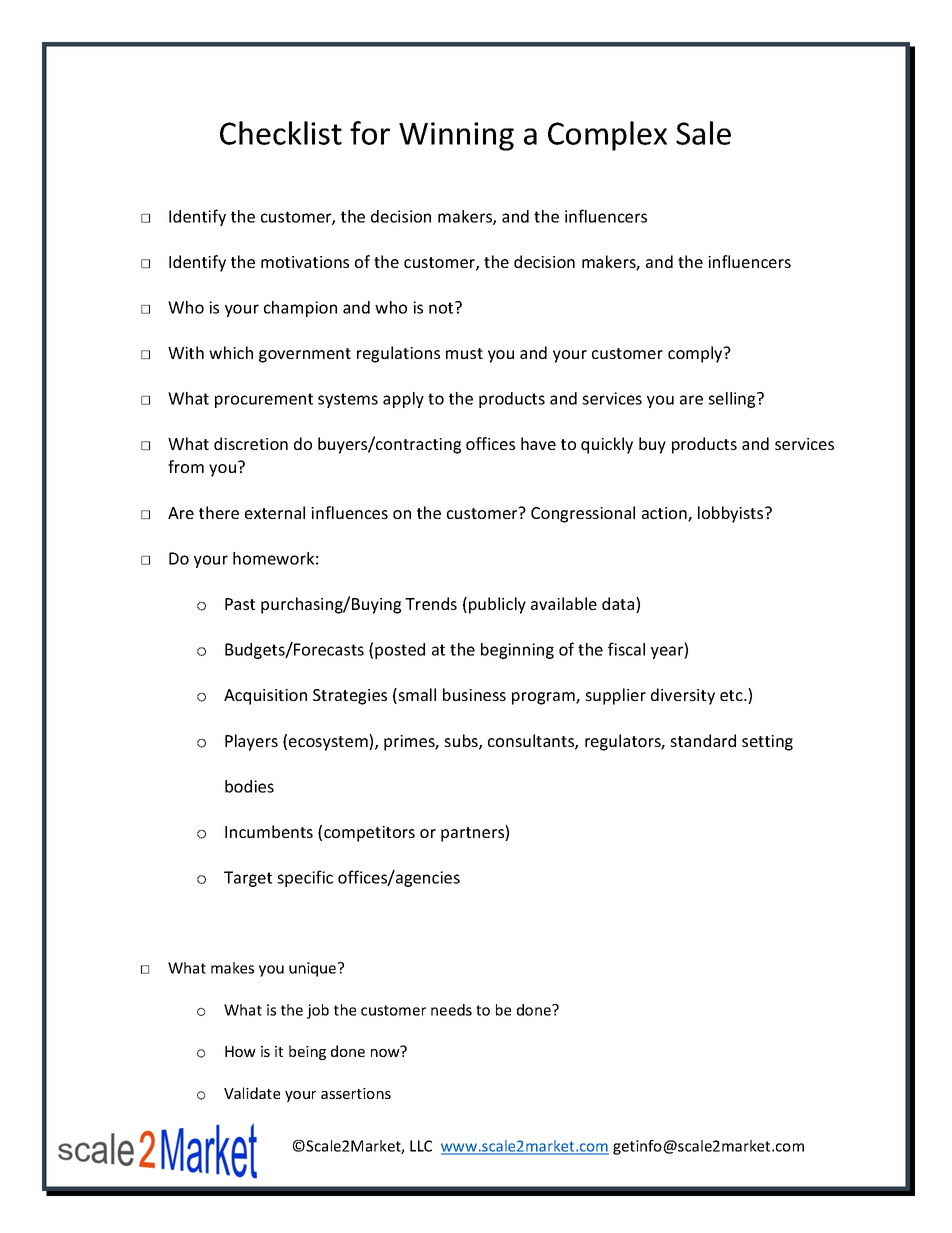  I want to click on LLC, so click(421, 1146).
